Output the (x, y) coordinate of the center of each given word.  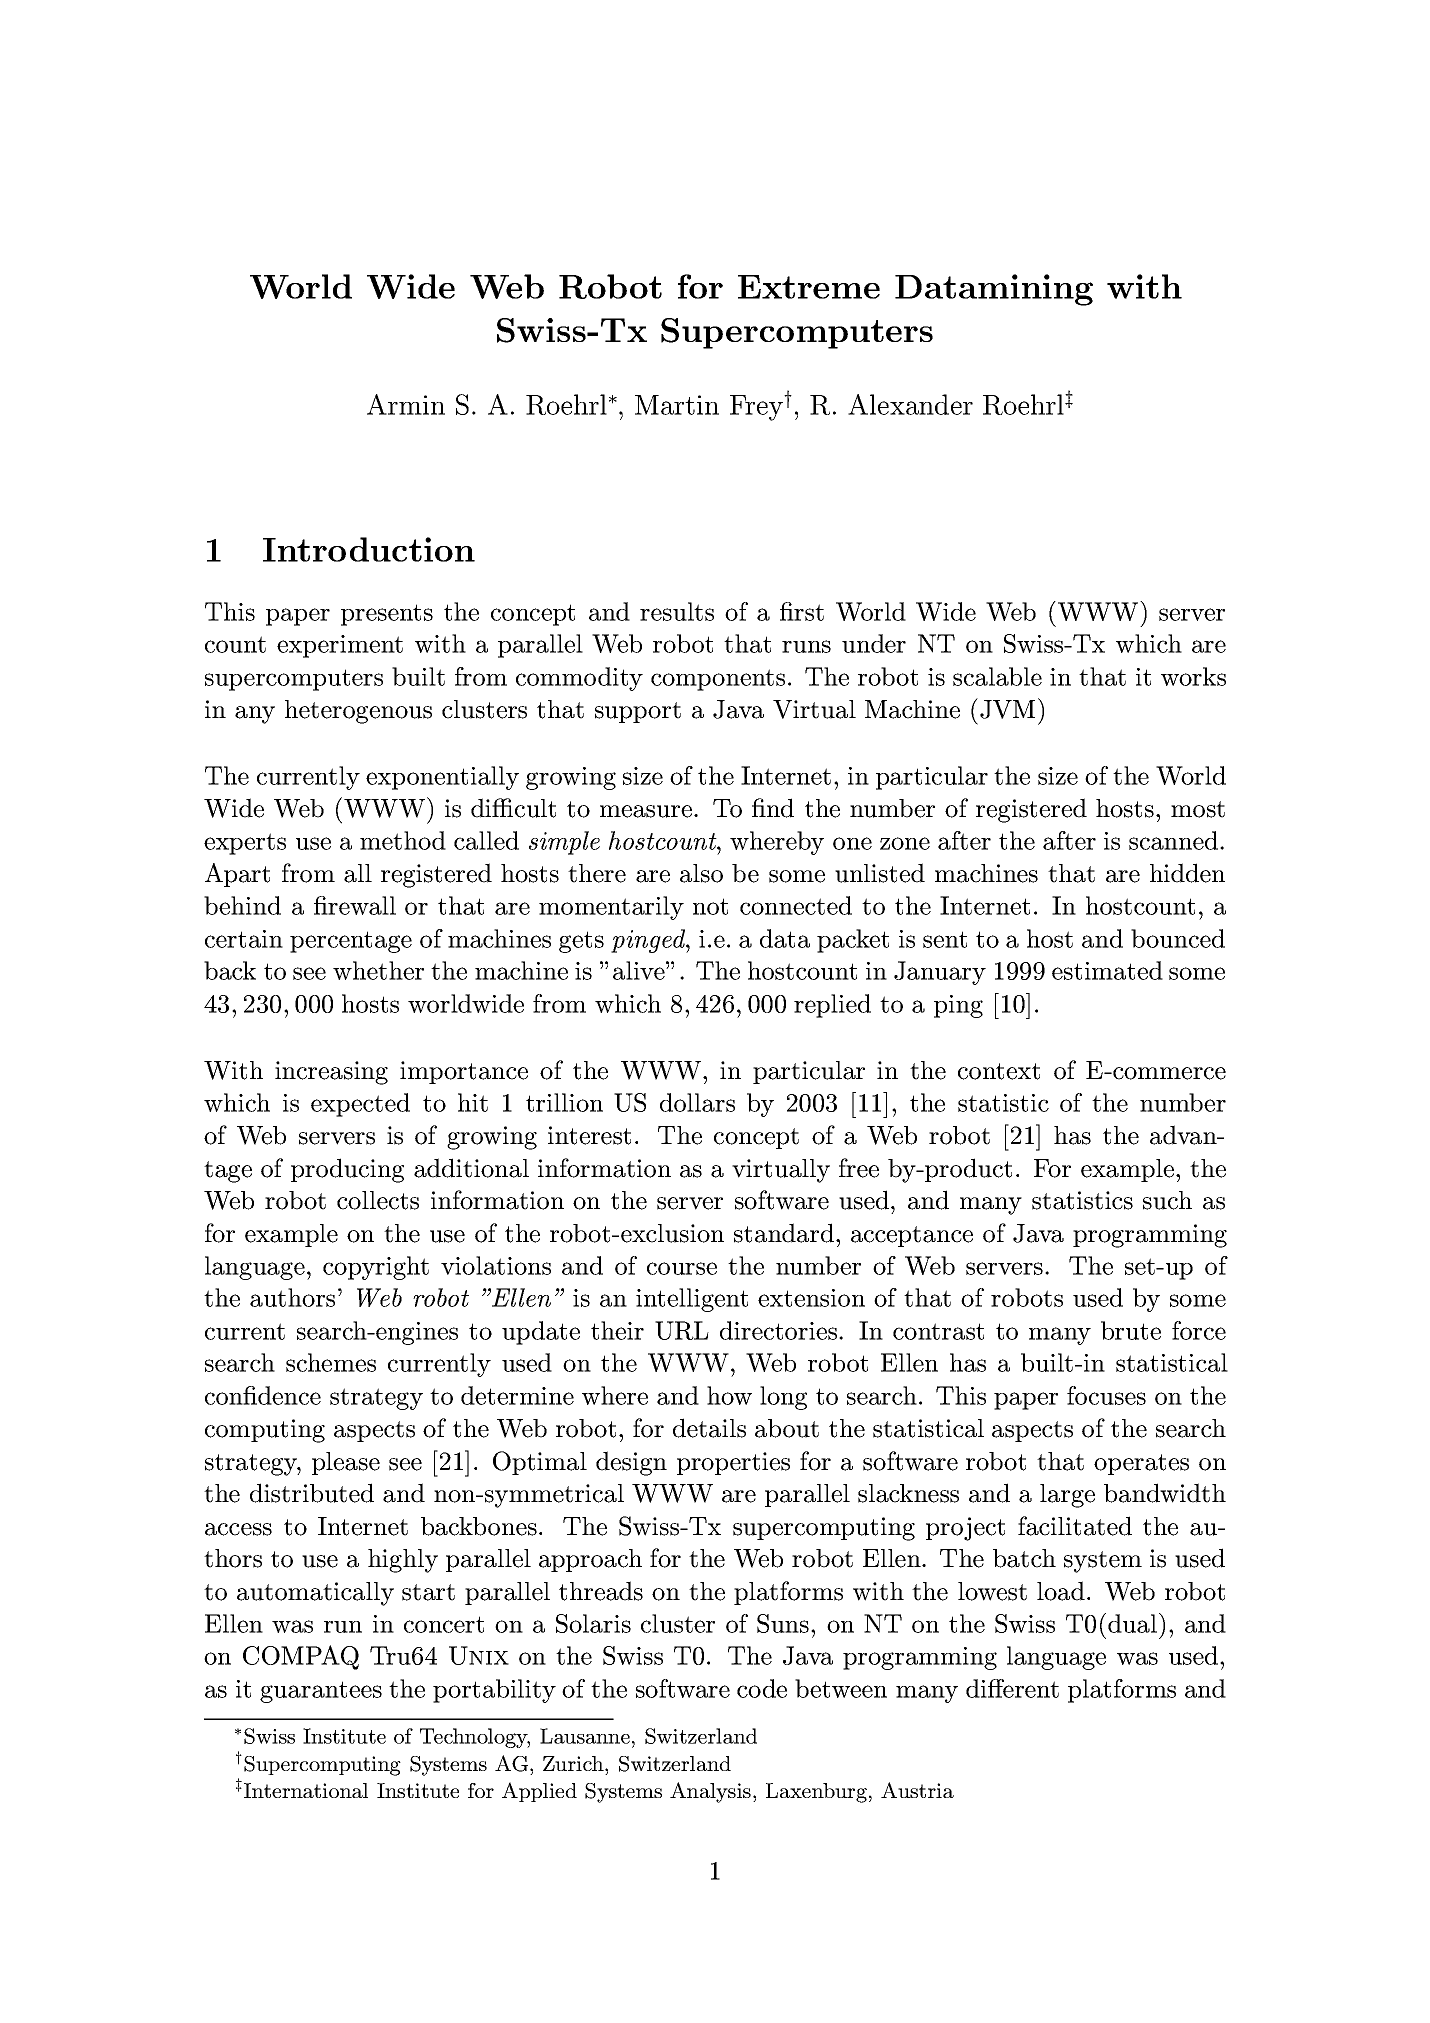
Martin (677, 405)
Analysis (710, 1792)
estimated (1107, 970)
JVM (1007, 709)
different (1012, 1688)
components (718, 680)
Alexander (910, 404)
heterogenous (358, 712)
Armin (406, 404)
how (729, 1395)
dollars (697, 1102)
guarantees (321, 1692)
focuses (1106, 1395)
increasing (331, 1073)
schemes (331, 1362)
